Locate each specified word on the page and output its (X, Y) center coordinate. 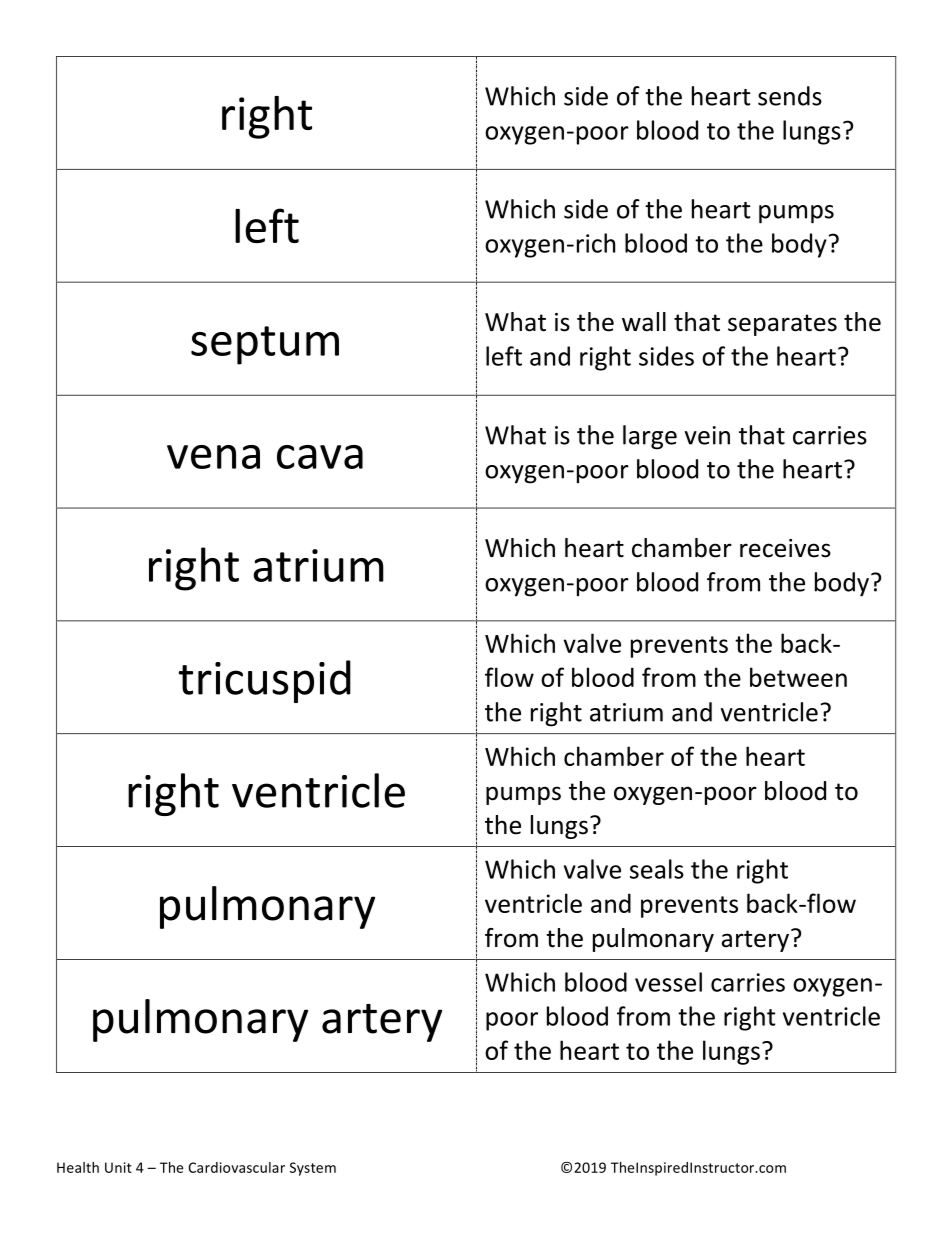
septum (265, 345)
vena (213, 457)
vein (707, 435)
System (313, 1169)
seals (657, 869)
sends (790, 96)
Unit (118, 1167)
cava (320, 457)
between (798, 677)
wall (644, 322)
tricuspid (265, 681)
